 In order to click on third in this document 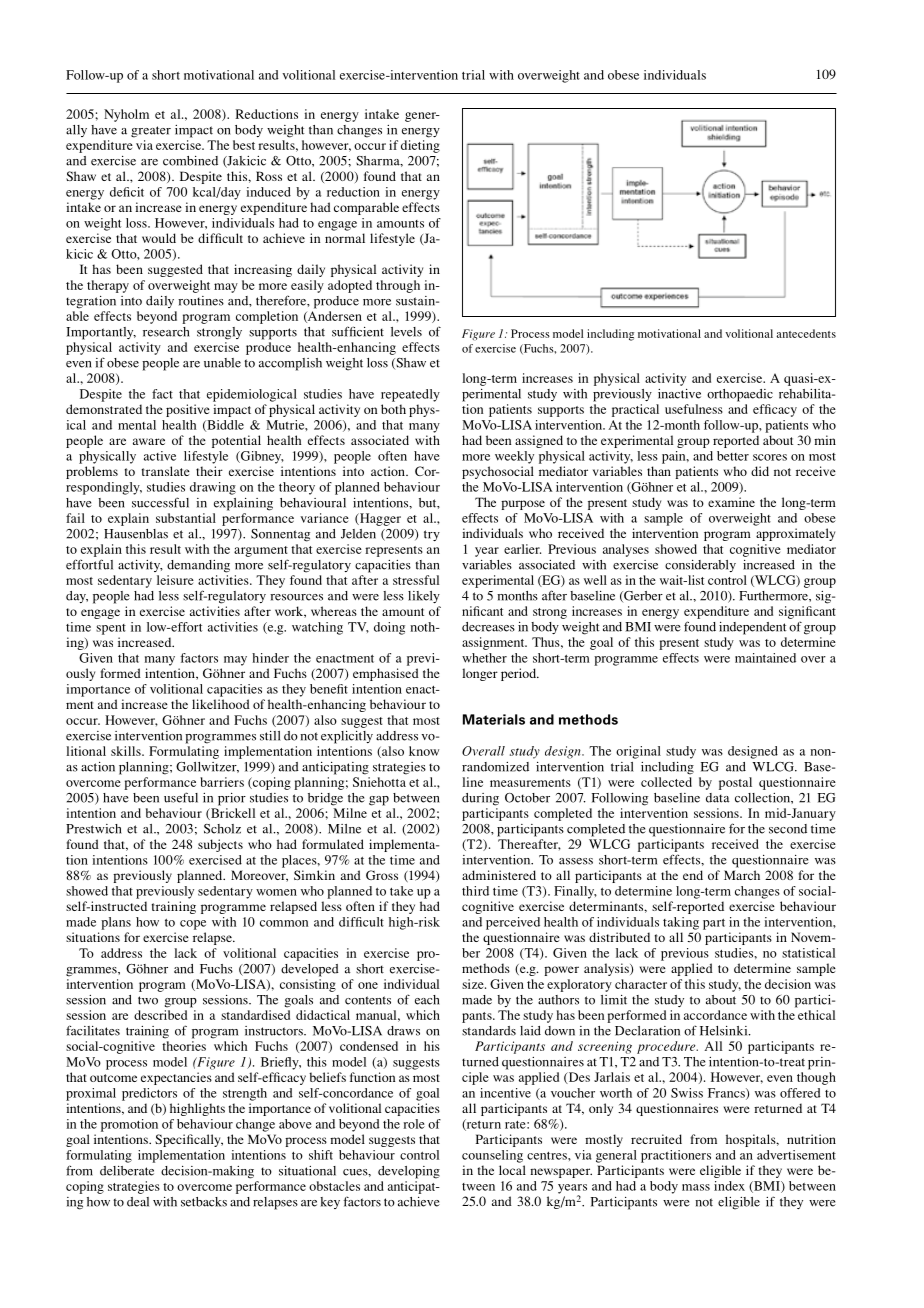, I will do `click(475, 891)`.
